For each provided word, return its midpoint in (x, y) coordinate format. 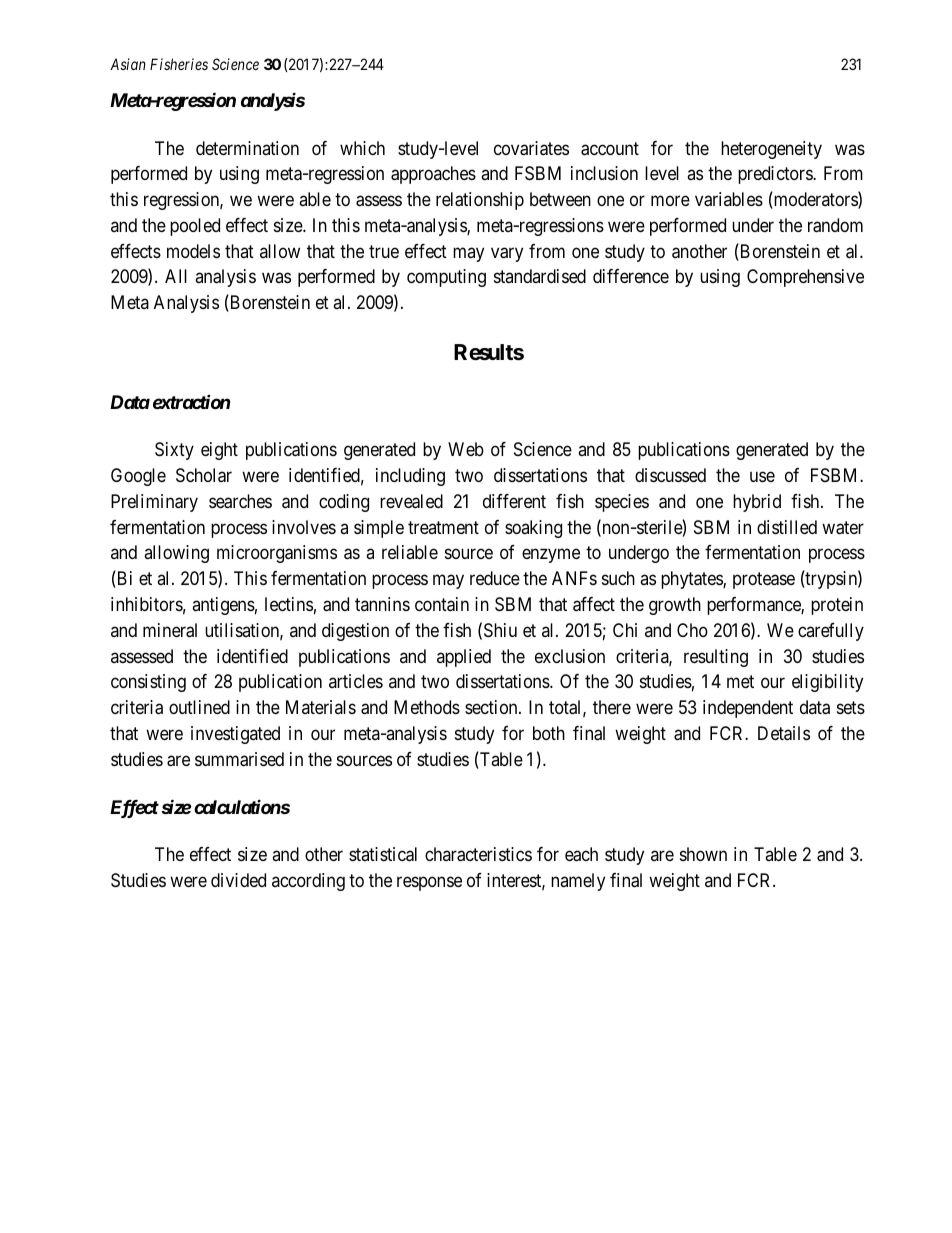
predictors (776, 175)
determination (247, 148)
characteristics (478, 854)
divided (238, 880)
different (514, 501)
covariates (531, 148)
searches (240, 501)
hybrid (757, 503)
